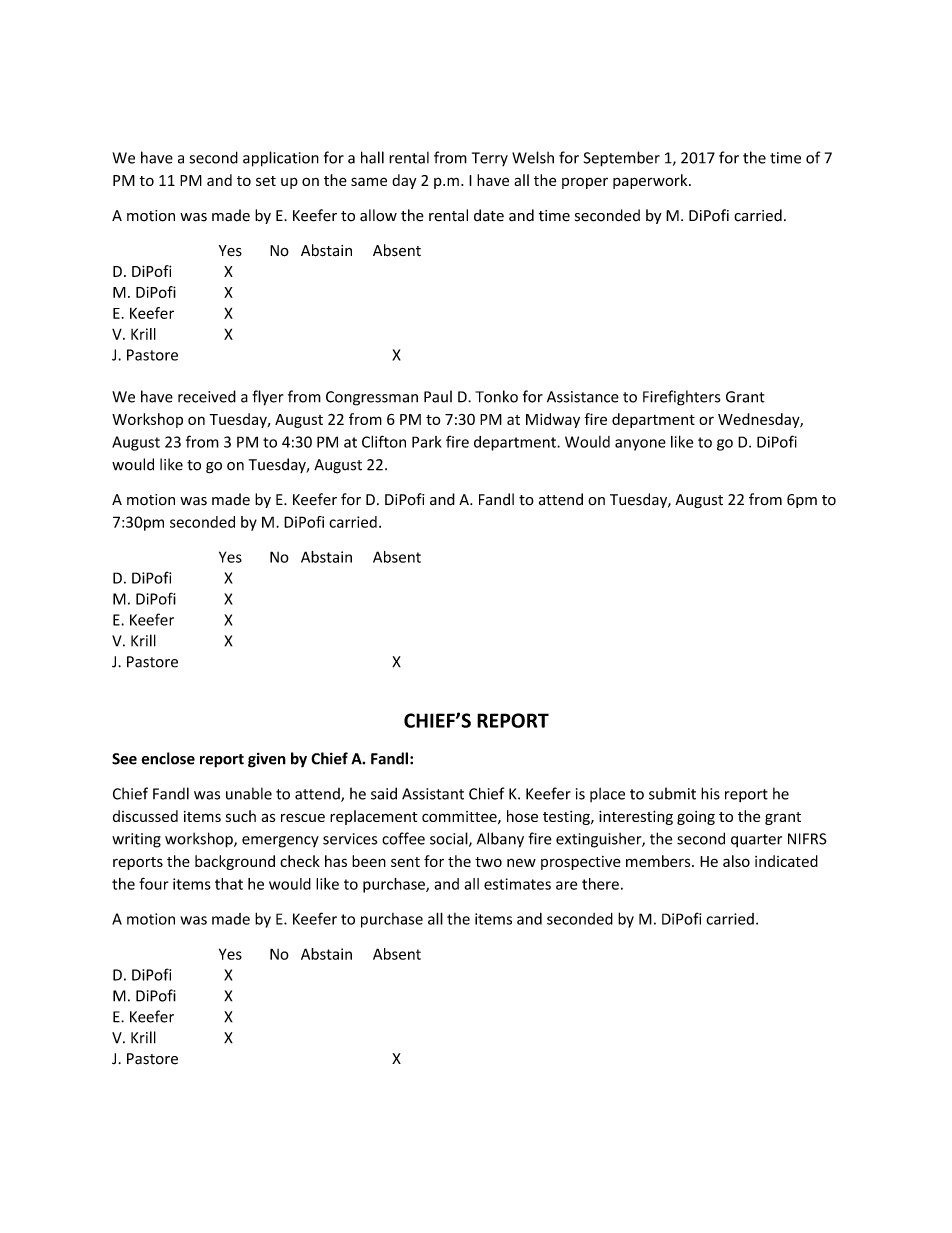 This image has height=1233, width=952. What do you see at coordinates (427, 442) in the image?
I see `Park` at bounding box center [427, 442].
